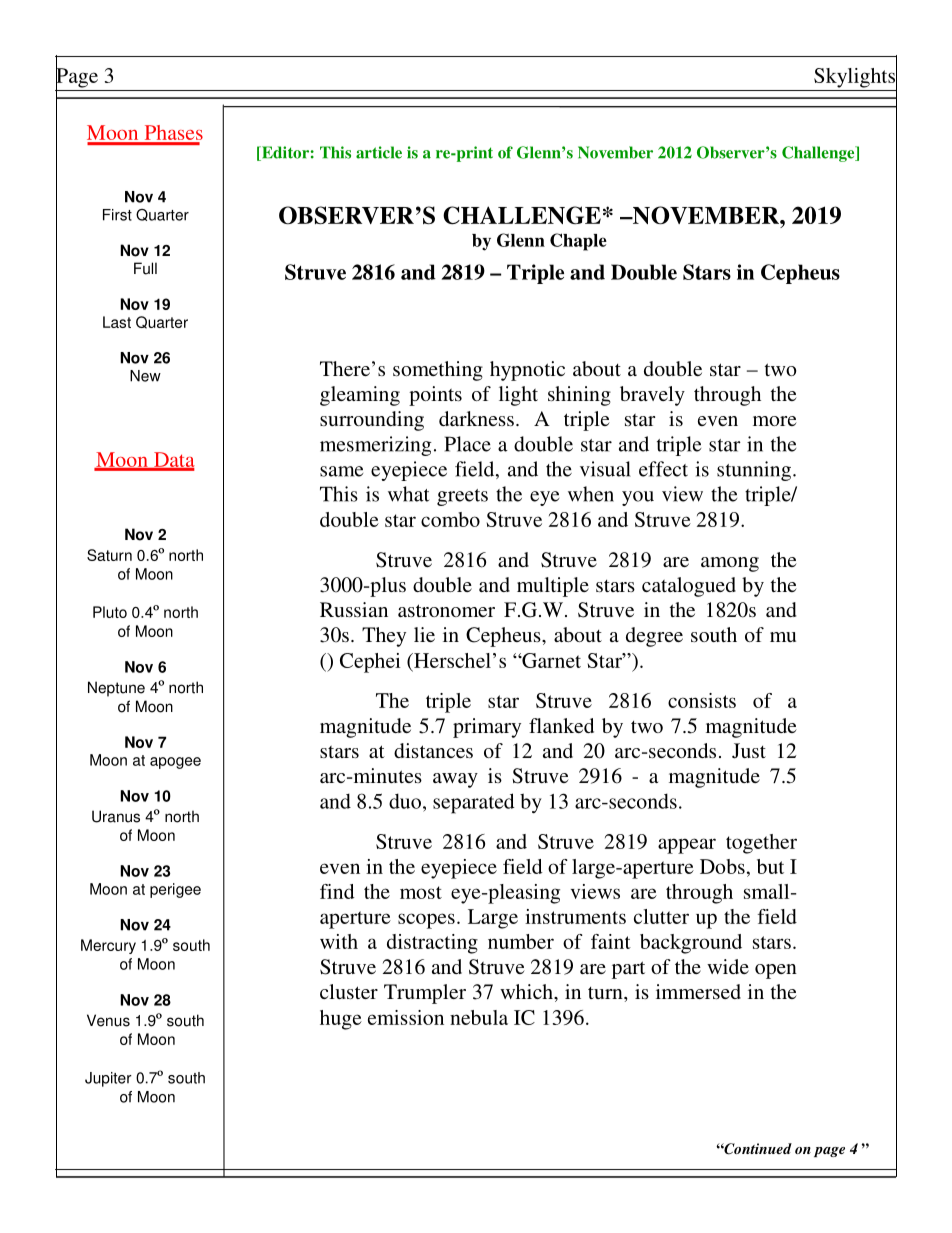  Describe the element at coordinates (379, 152) in the screenshot. I see `article` at that location.
